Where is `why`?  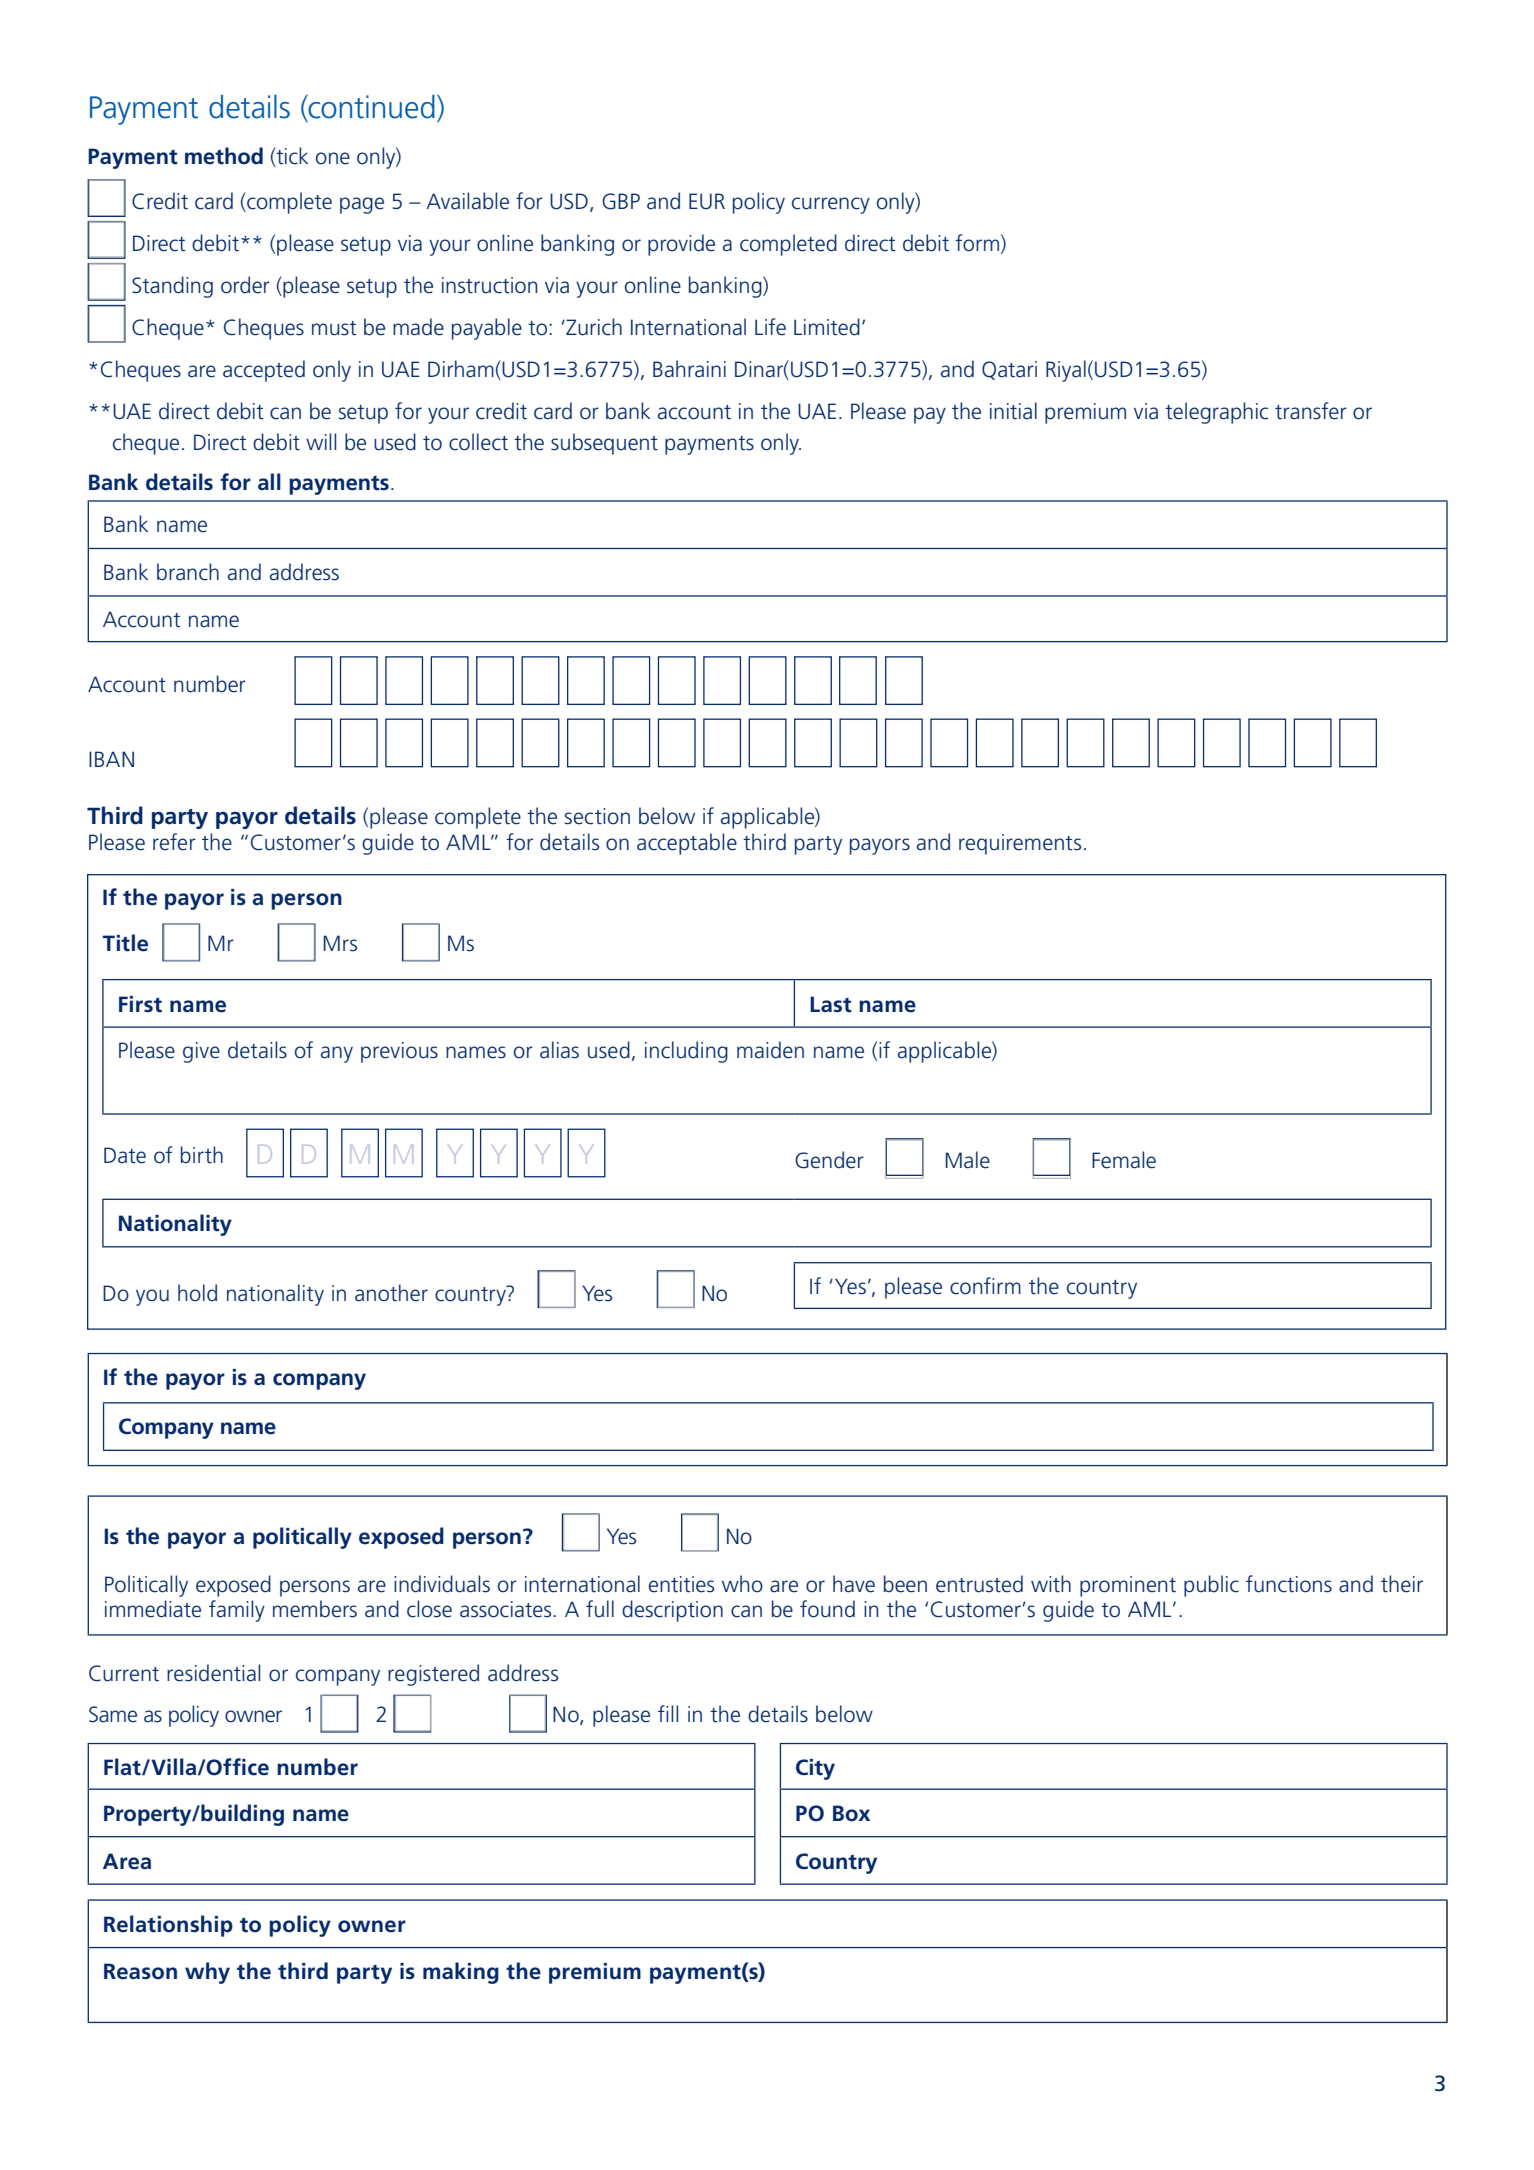
why is located at coordinates (207, 1973).
